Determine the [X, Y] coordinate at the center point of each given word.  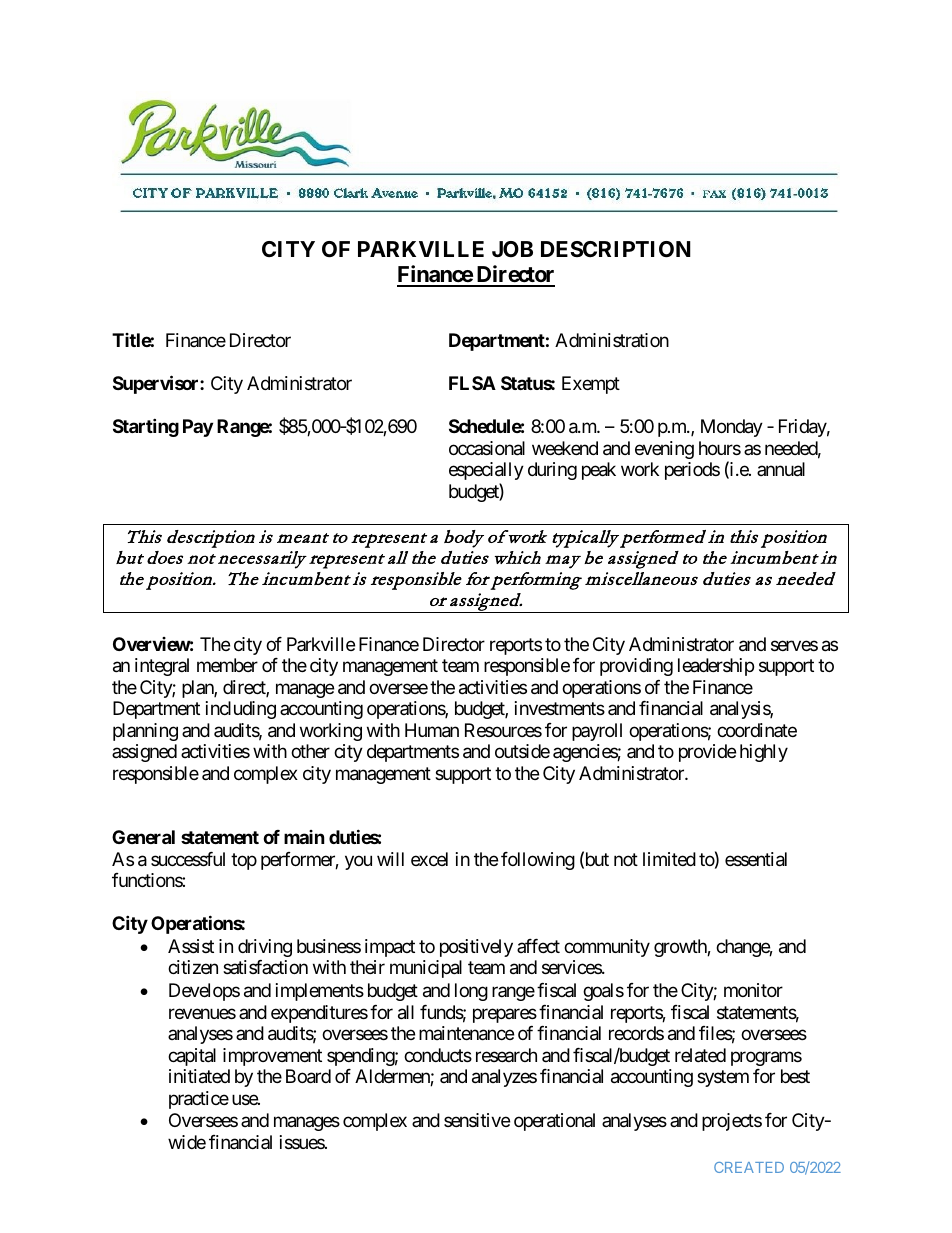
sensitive [477, 1120]
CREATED [749, 1167]
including [241, 710]
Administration [612, 340]
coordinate [757, 730]
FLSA [472, 383]
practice [199, 1100]
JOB [512, 249]
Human [432, 730]
